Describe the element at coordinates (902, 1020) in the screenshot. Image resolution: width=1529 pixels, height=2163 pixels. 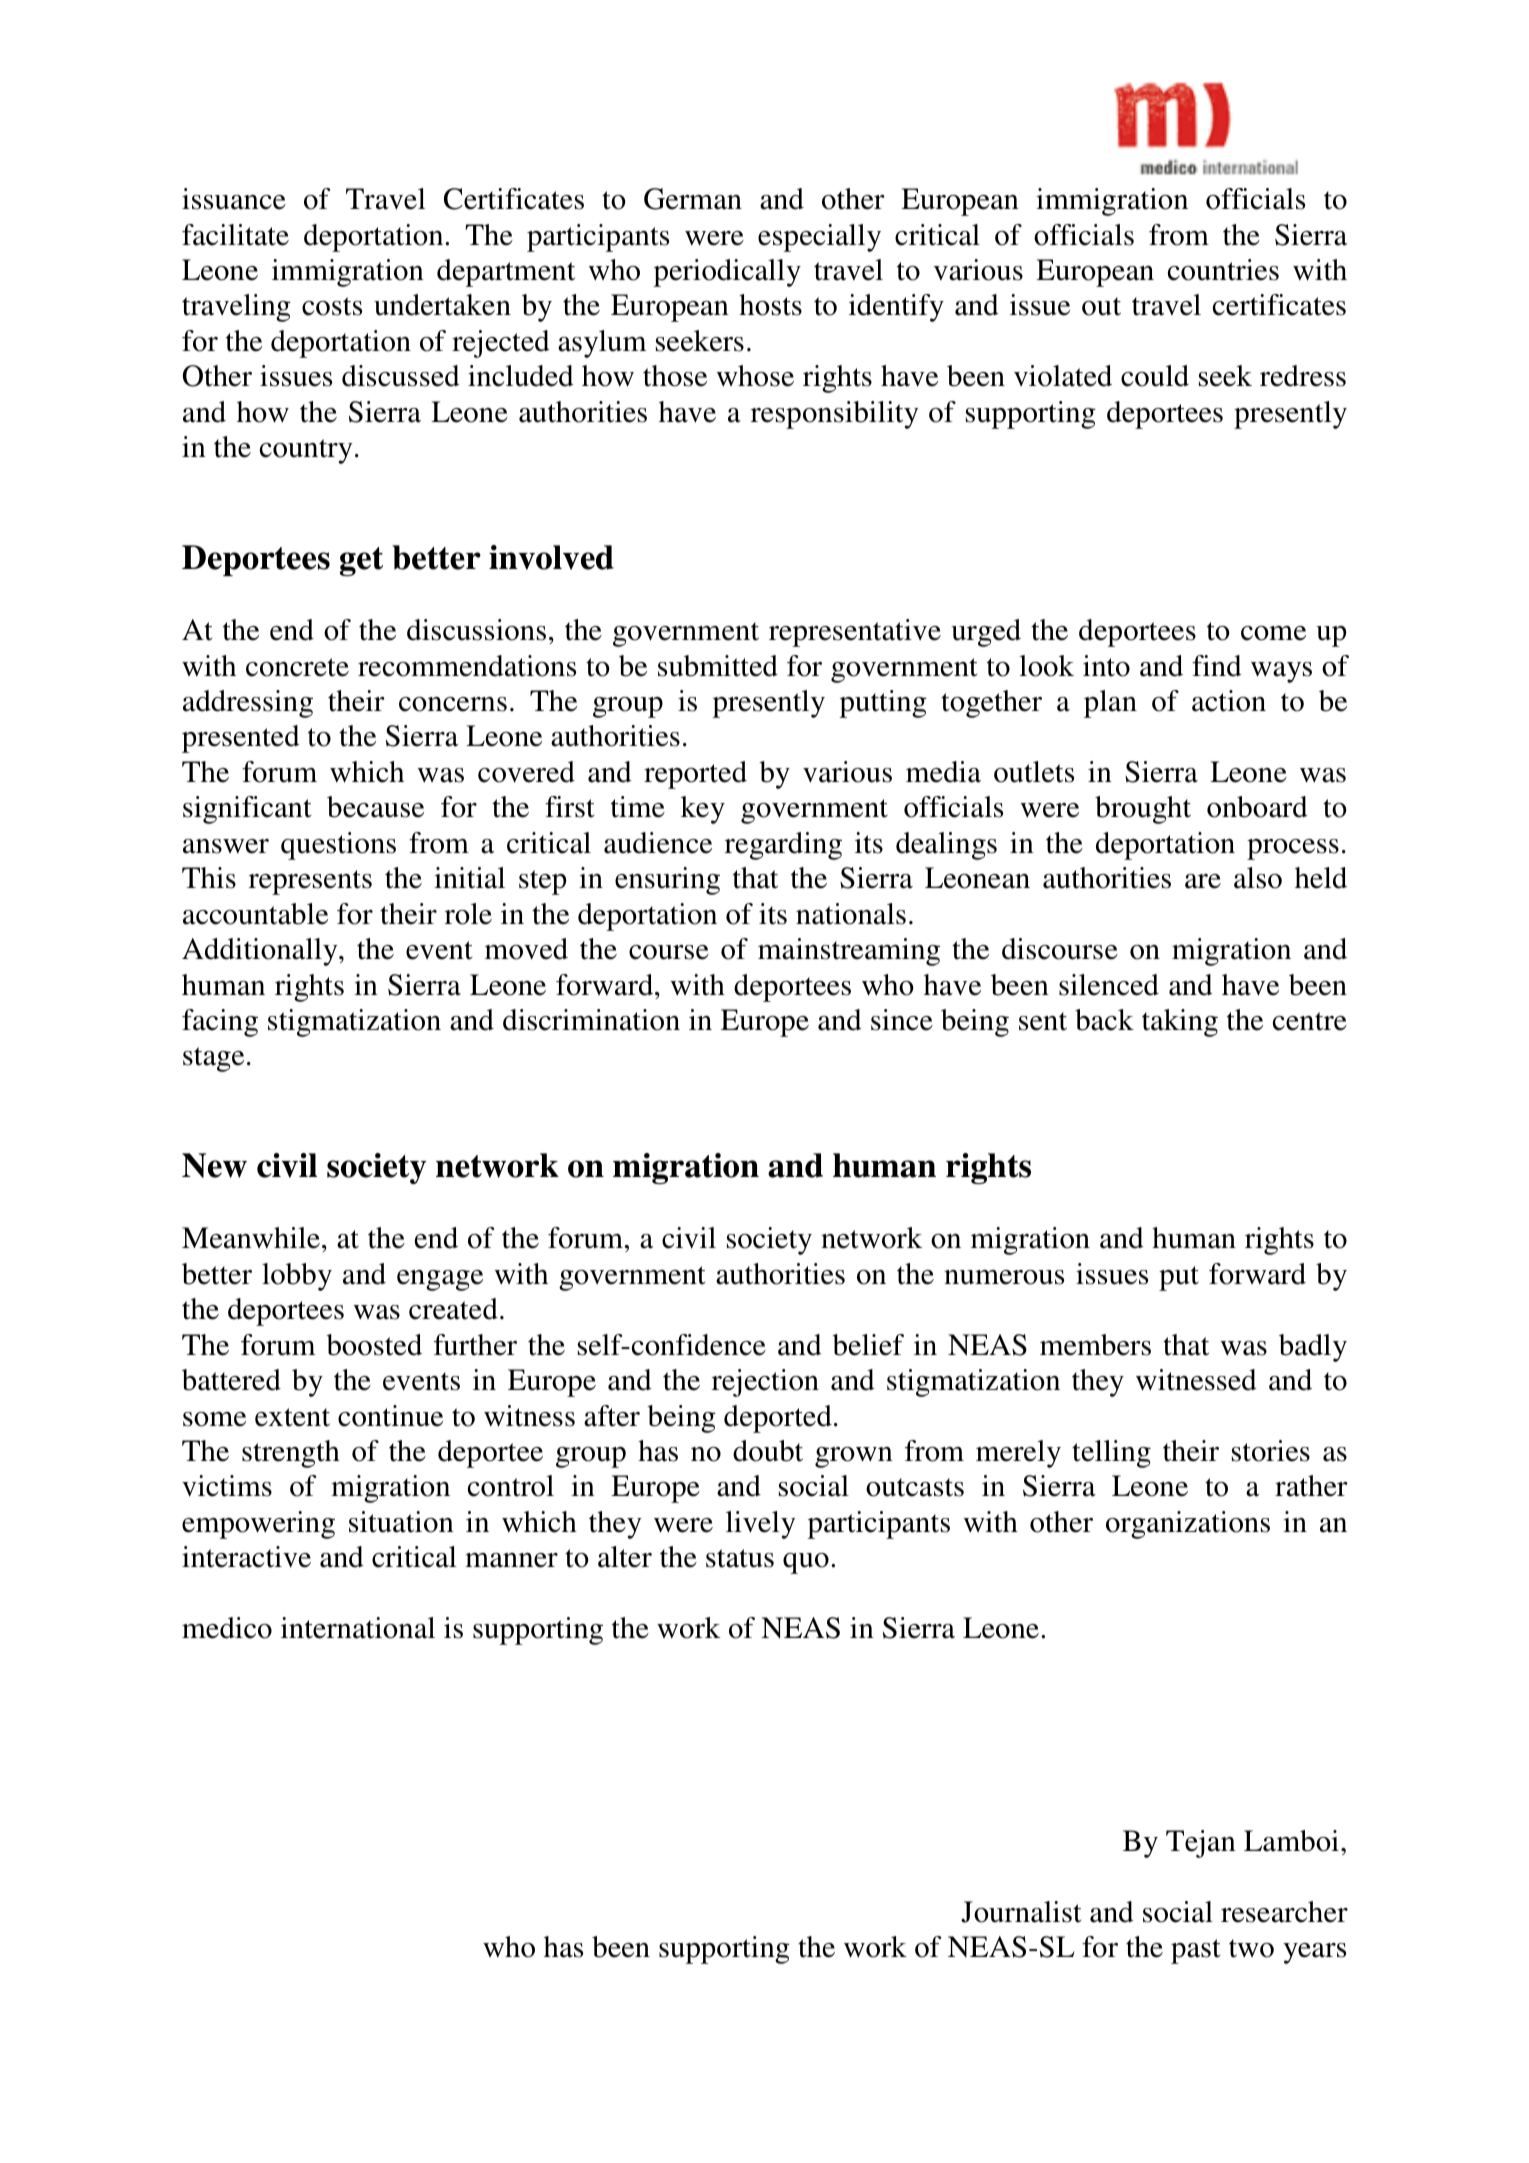
I see `since` at that location.
